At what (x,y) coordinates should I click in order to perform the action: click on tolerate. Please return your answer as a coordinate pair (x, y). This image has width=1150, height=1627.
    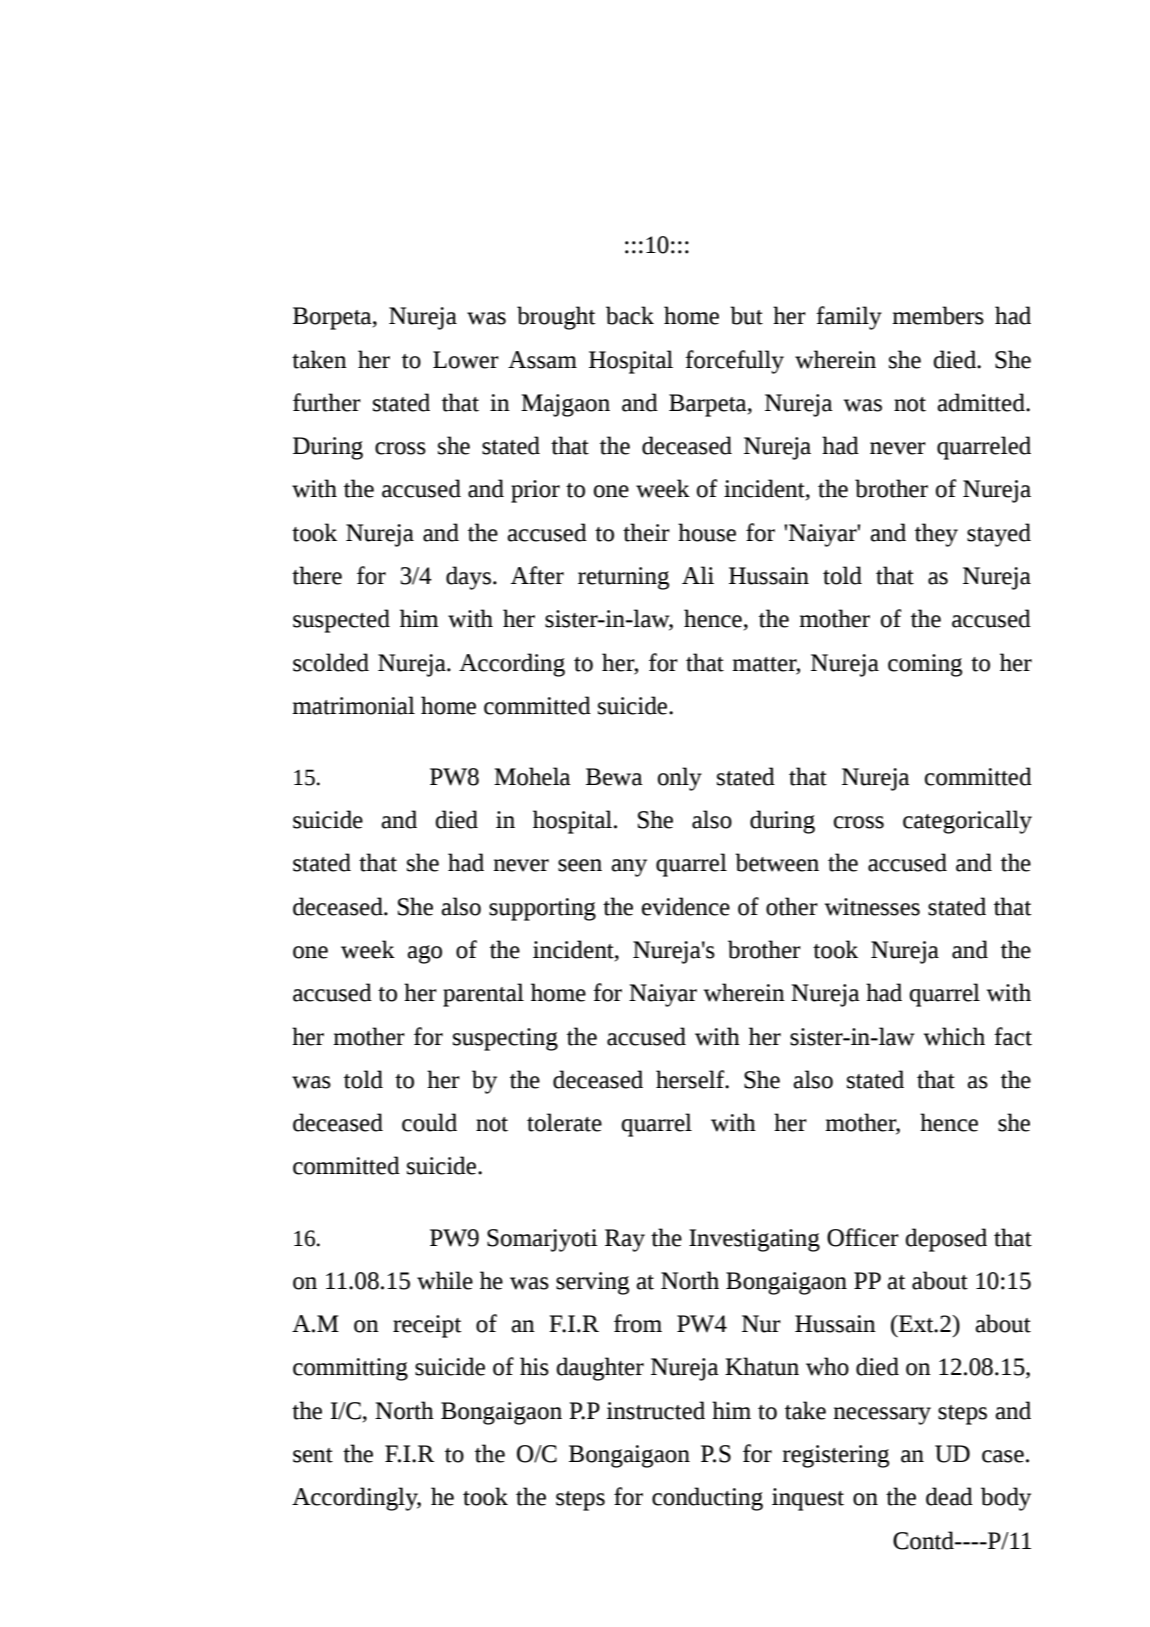
    Looking at the image, I should click on (564, 1122).
